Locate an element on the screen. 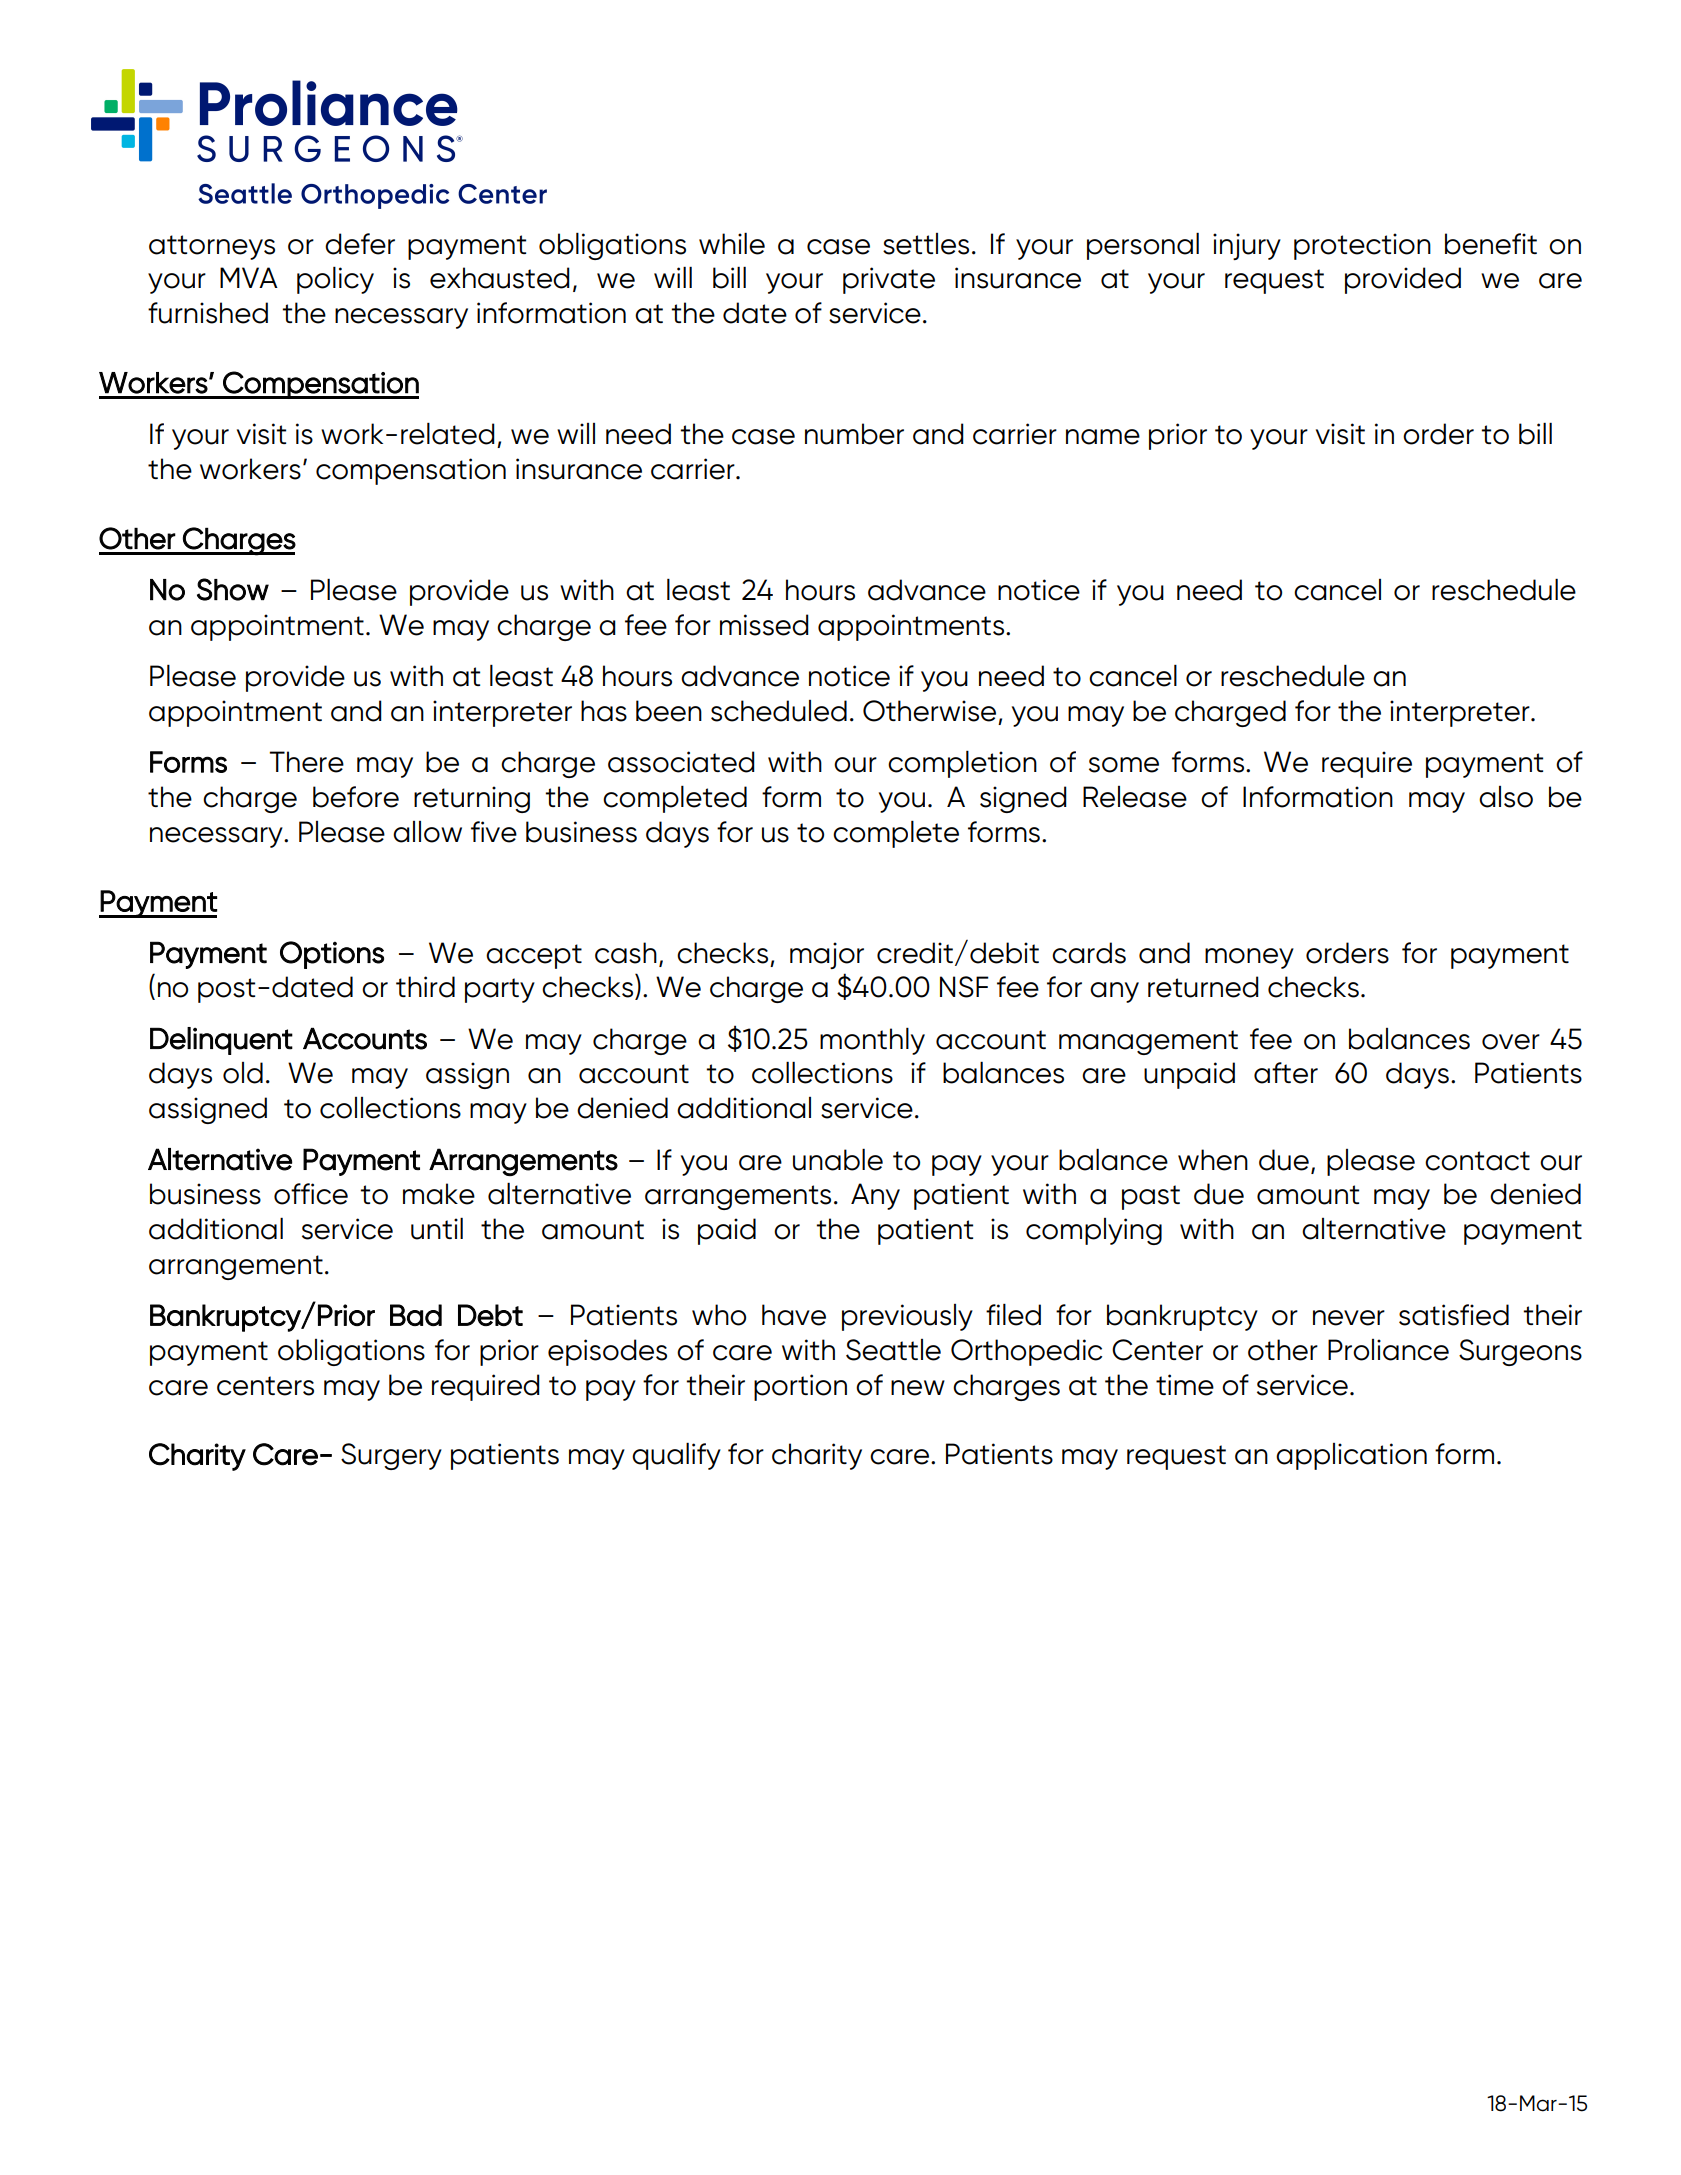  new is located at coordinates (918, 1388).
